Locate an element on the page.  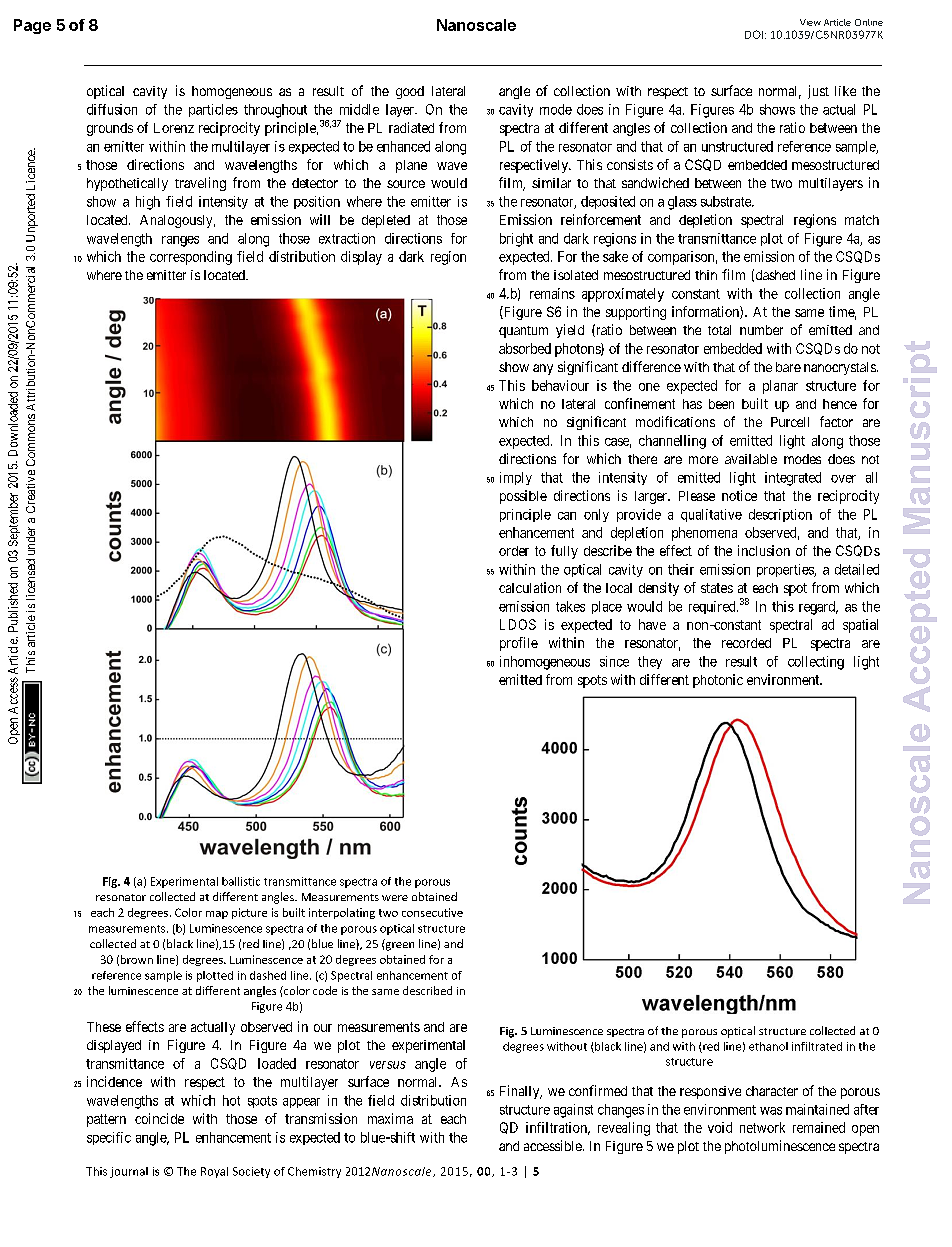
specific is located at coordinates (109, 1138).
